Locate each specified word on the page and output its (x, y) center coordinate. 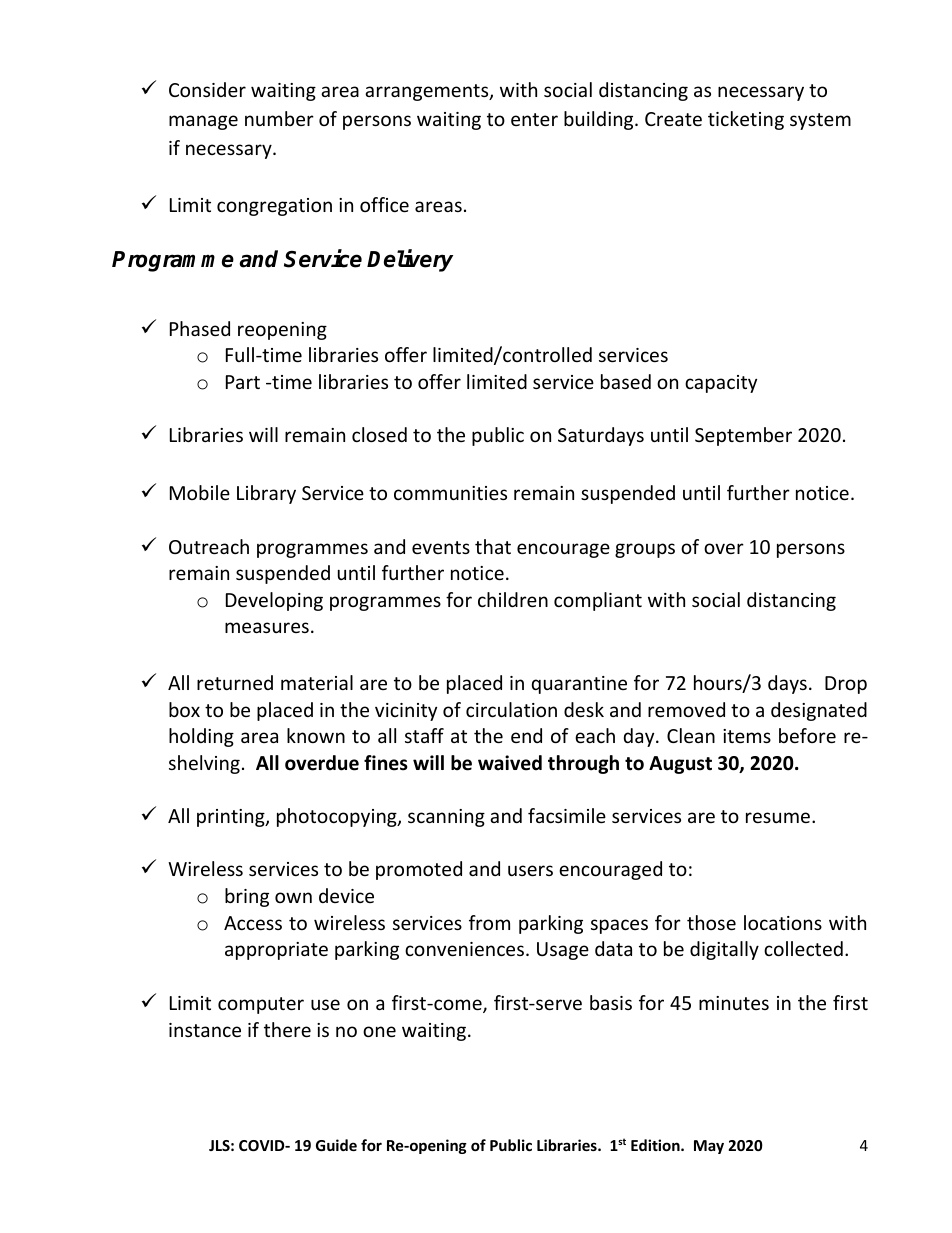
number (279, 118)
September (743, 436)
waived (510, 763)
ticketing (746, 120)
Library (266, 494)
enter (534, 119)
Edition (656, 1145)
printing (232, 818)
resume (778, 817)
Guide (336, 1145)
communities (450, 493)
